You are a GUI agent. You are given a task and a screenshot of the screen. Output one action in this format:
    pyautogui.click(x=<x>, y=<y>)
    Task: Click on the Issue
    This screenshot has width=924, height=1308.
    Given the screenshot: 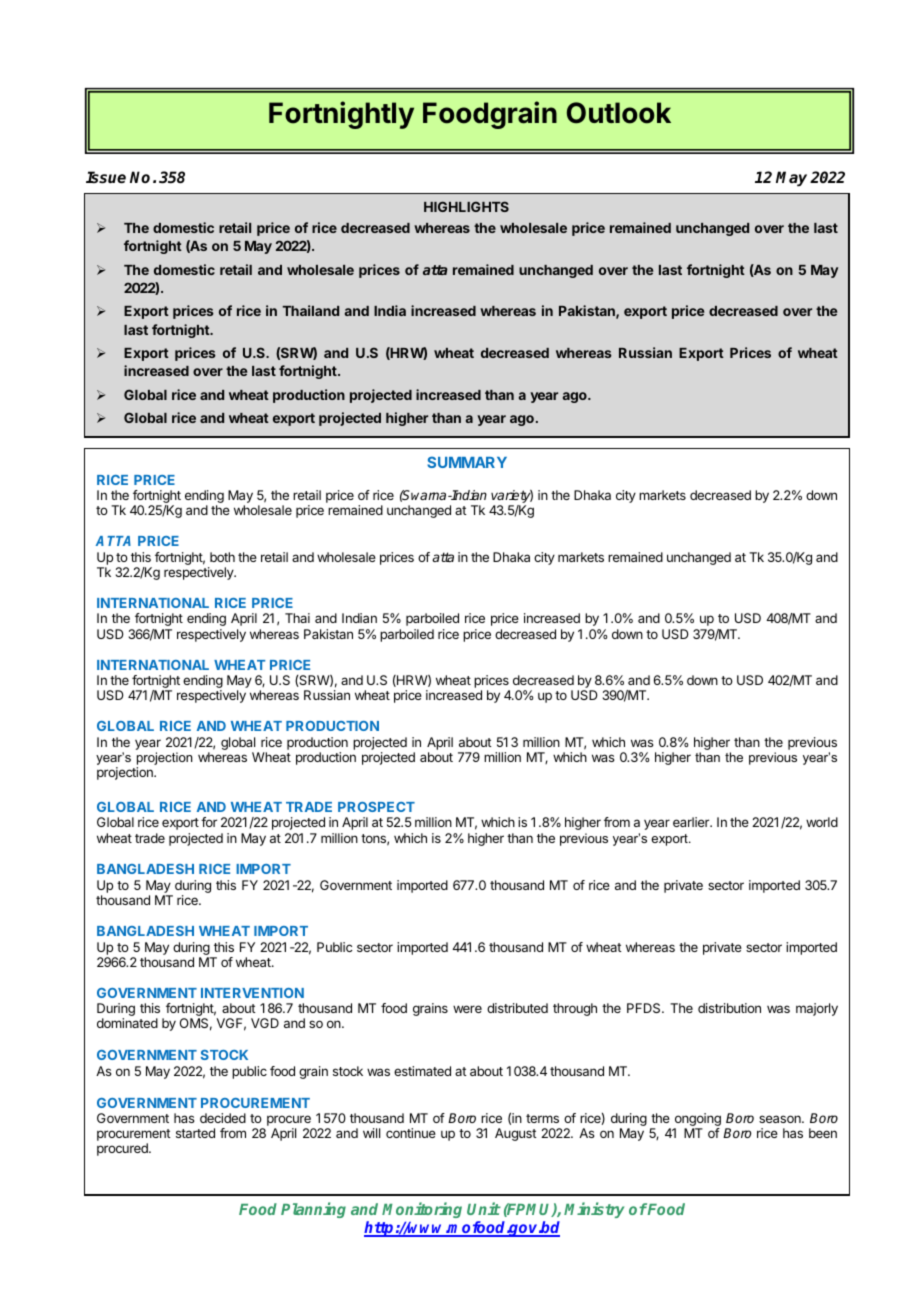 What is the action you would take?
    pyautogui.click(x=106, y=177)
